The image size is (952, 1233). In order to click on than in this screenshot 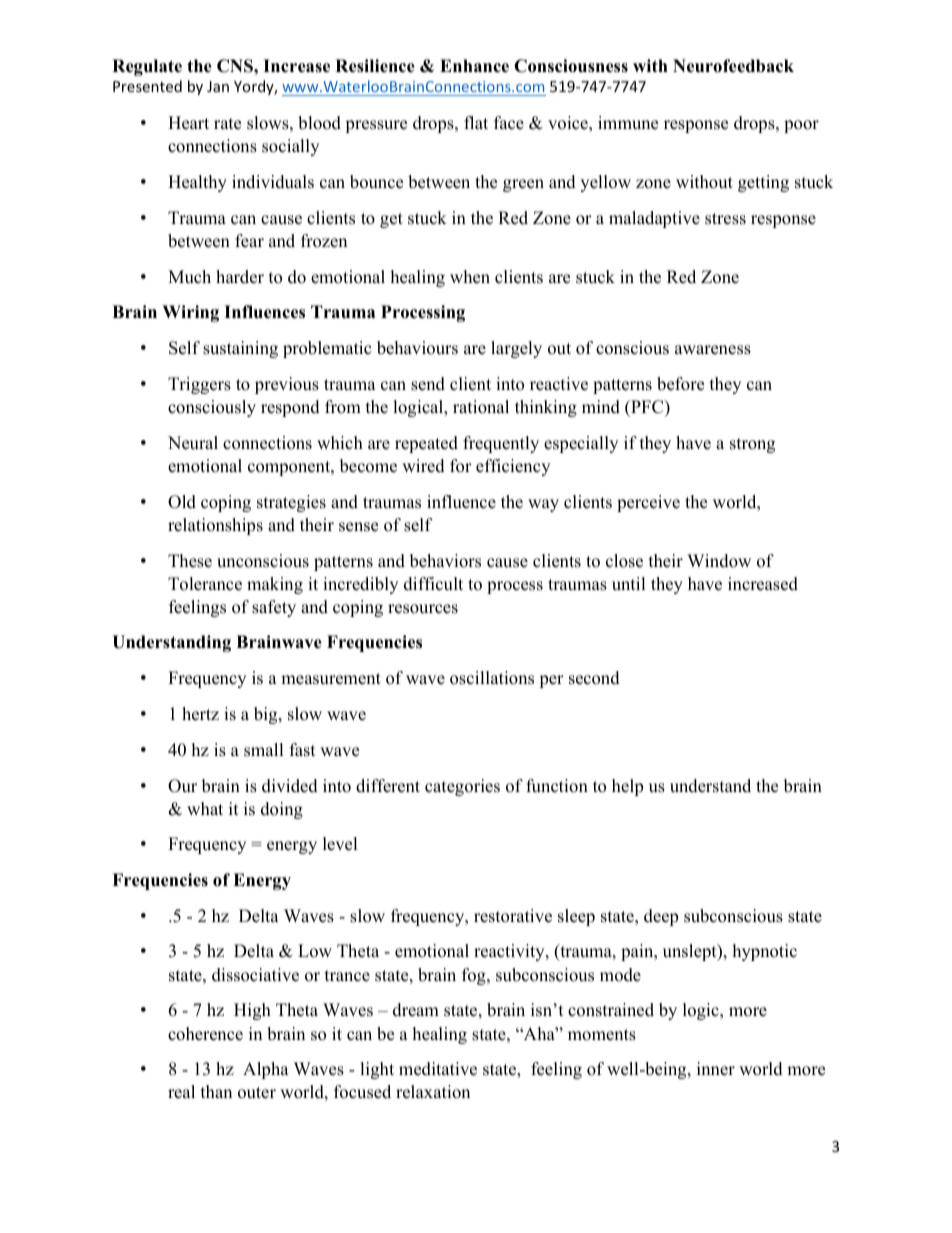, I will do `click(216, 1091)`.
